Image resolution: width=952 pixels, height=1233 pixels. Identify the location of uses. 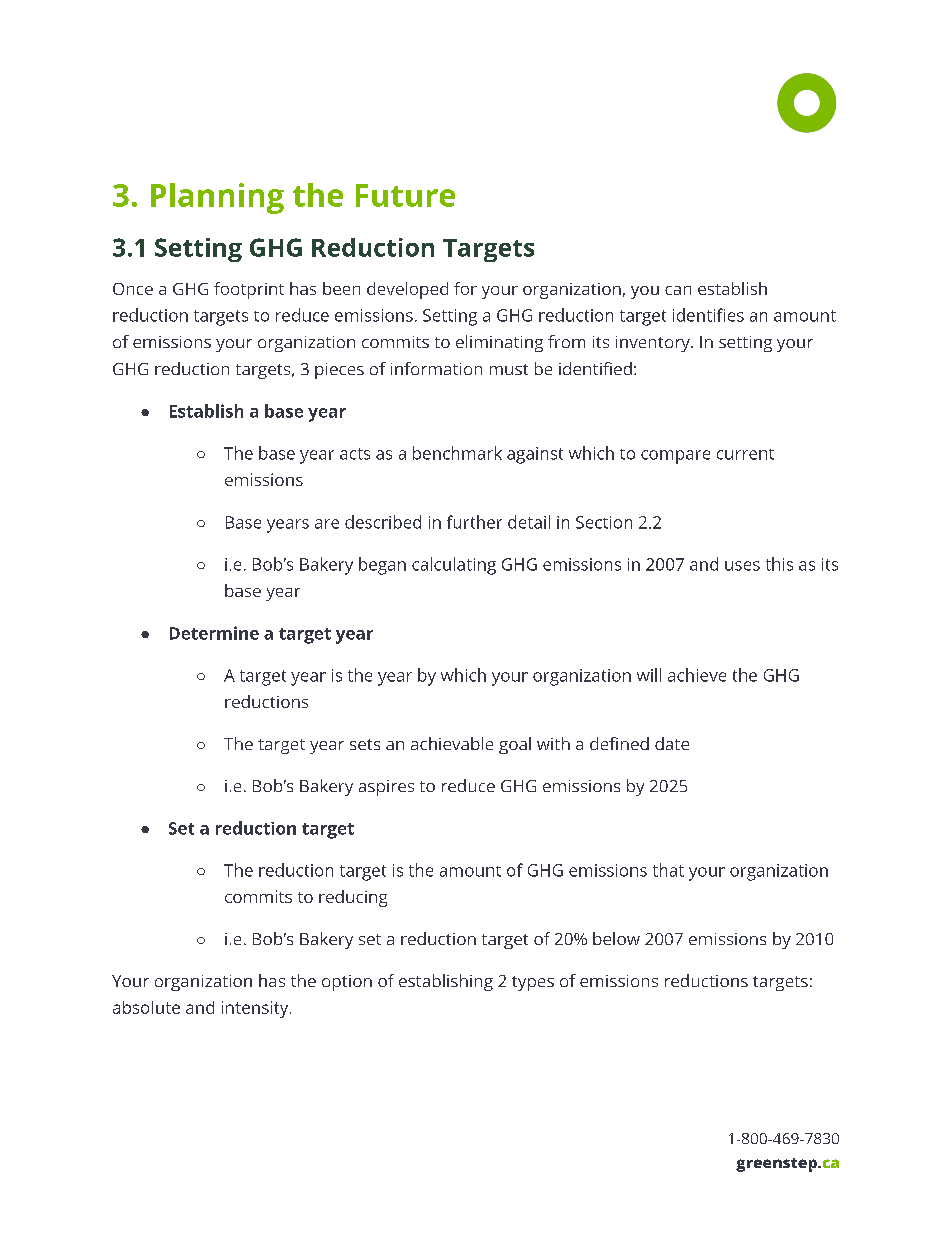
(742, 566).
